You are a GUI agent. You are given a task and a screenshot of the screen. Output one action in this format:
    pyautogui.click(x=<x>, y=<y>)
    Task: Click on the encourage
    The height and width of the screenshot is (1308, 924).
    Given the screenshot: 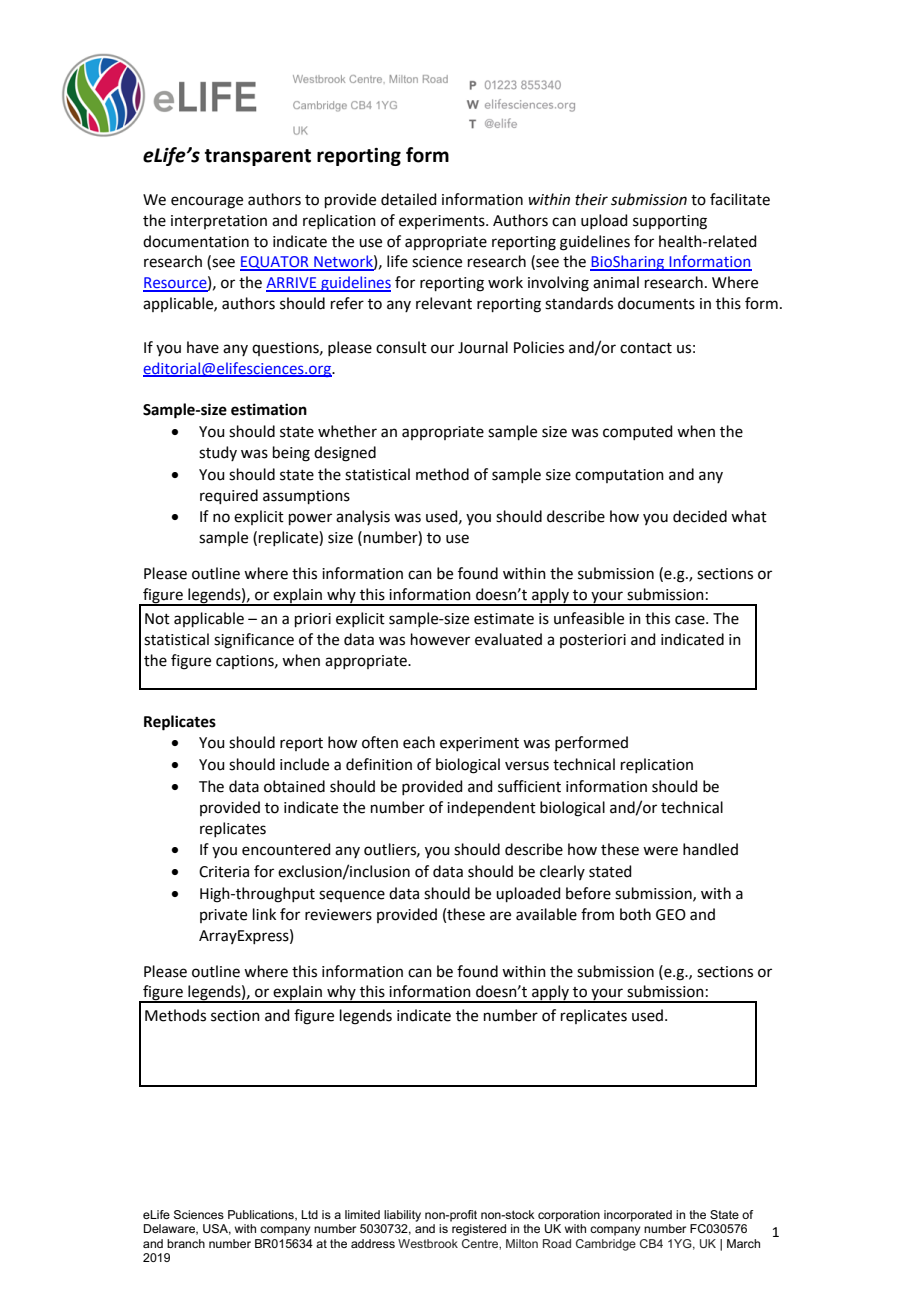 What is the action you would take?
    pyautogui.click(x=207, y=202)
